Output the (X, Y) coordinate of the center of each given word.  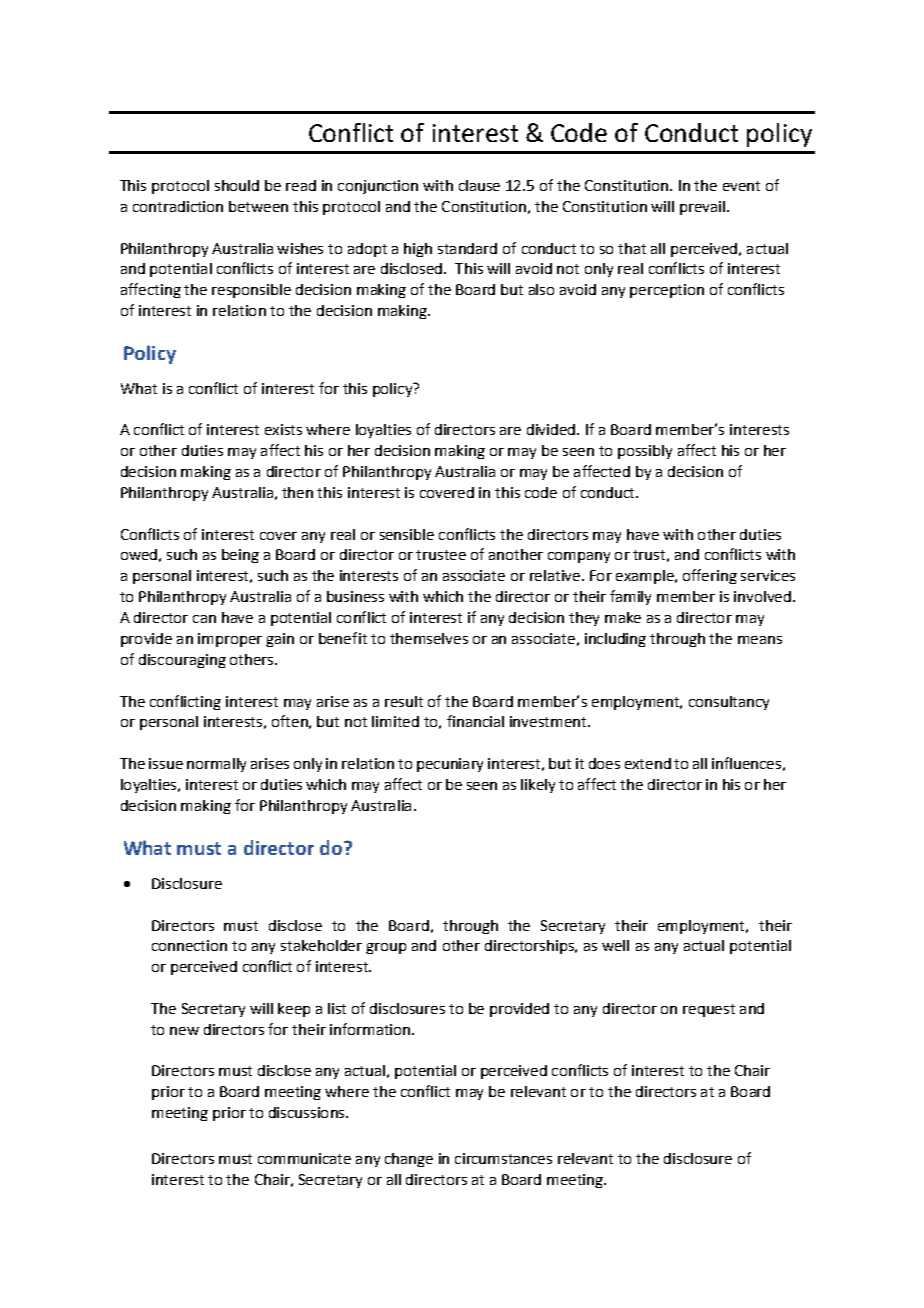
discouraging (182, 661)
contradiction (178, 206)
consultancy (729, 703)
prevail (702, 208)
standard (467, 248)
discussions (308, 1112)
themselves (429, 638)
